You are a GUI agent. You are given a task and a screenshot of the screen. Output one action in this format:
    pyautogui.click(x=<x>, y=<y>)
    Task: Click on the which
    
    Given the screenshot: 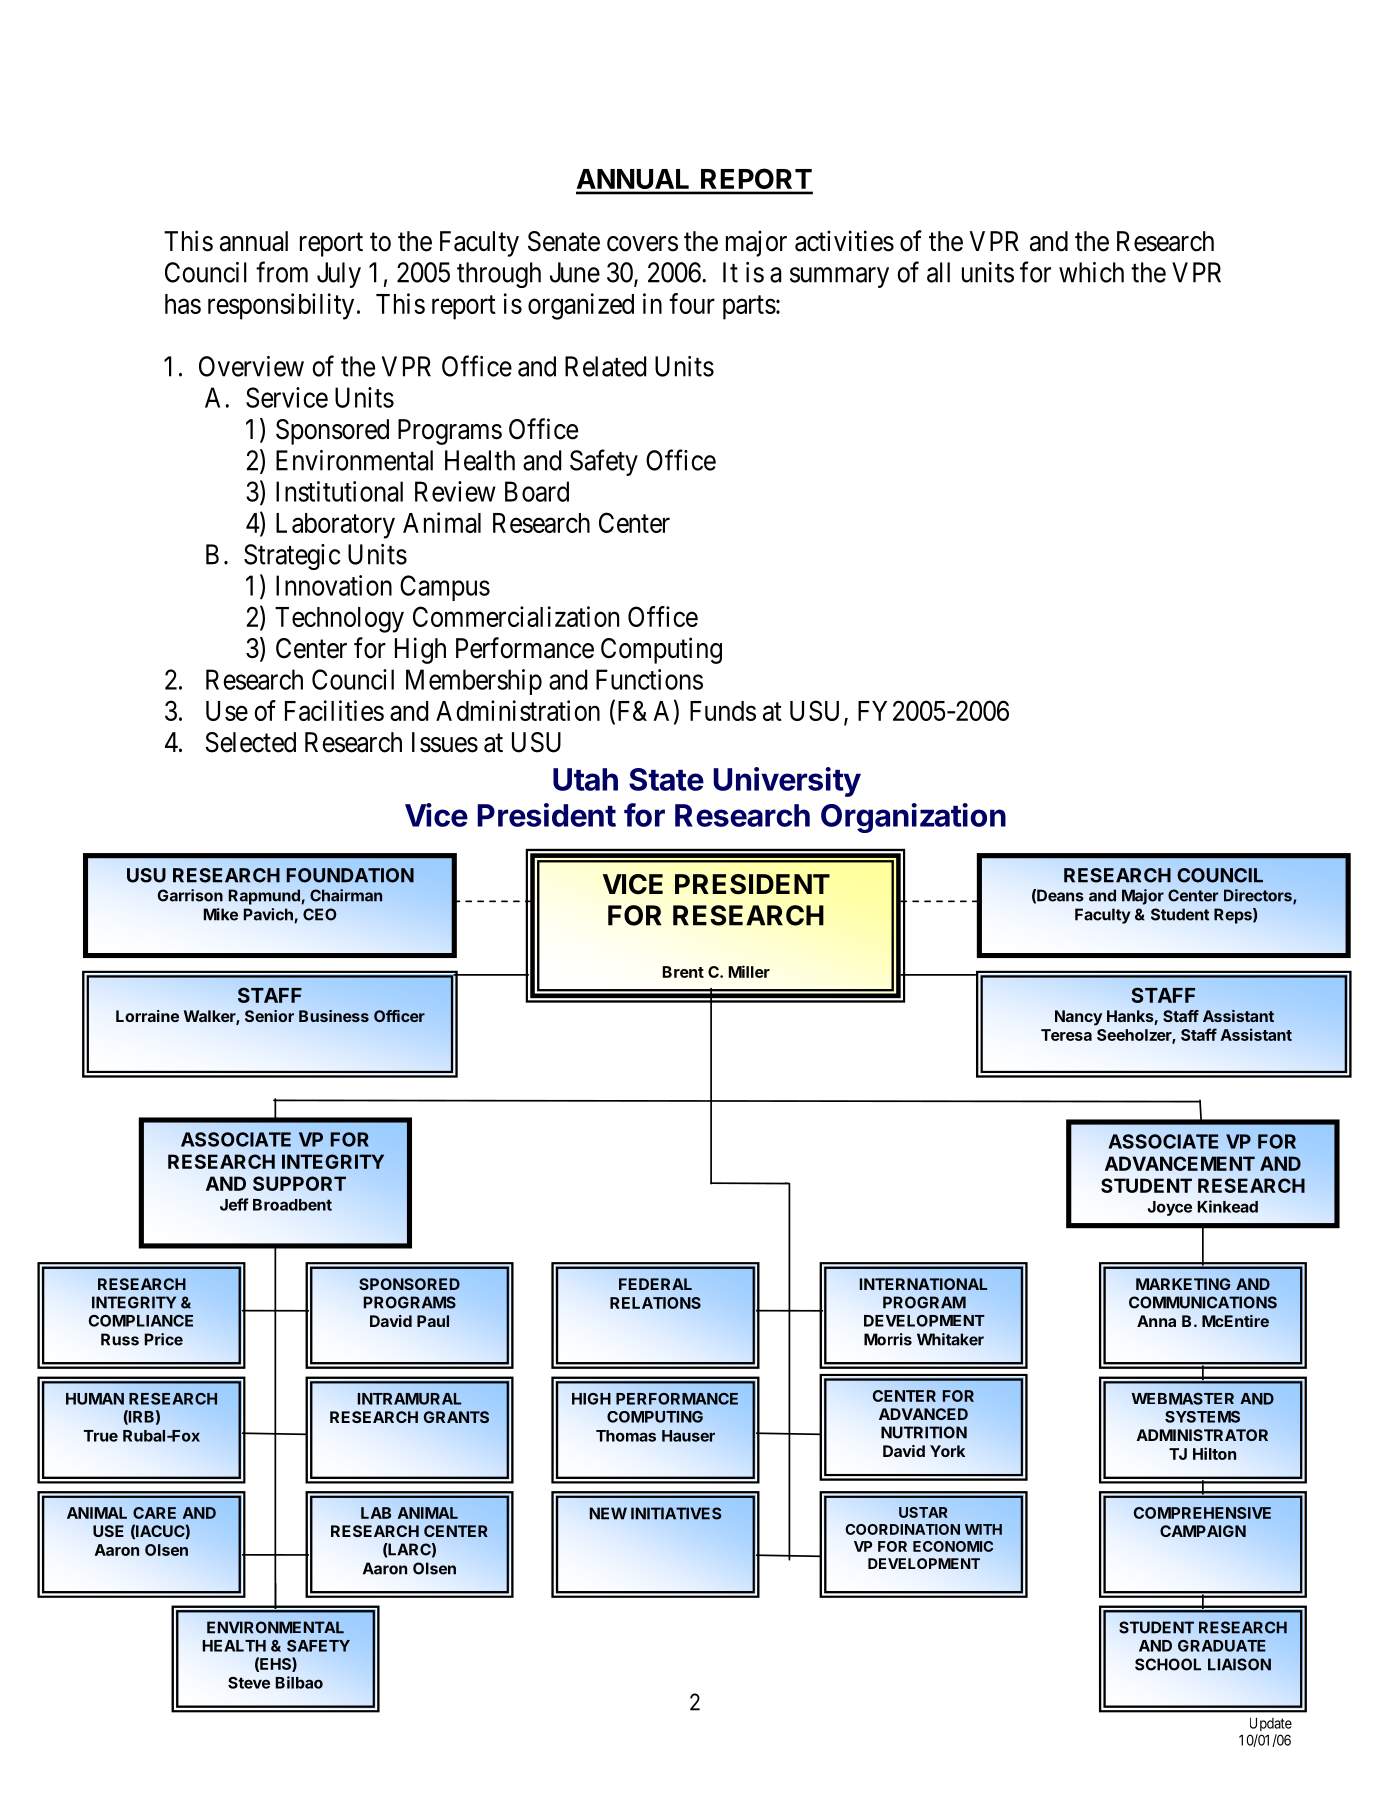 What is the action you would take?
    pyautogui.click(x=1091, y=272)
